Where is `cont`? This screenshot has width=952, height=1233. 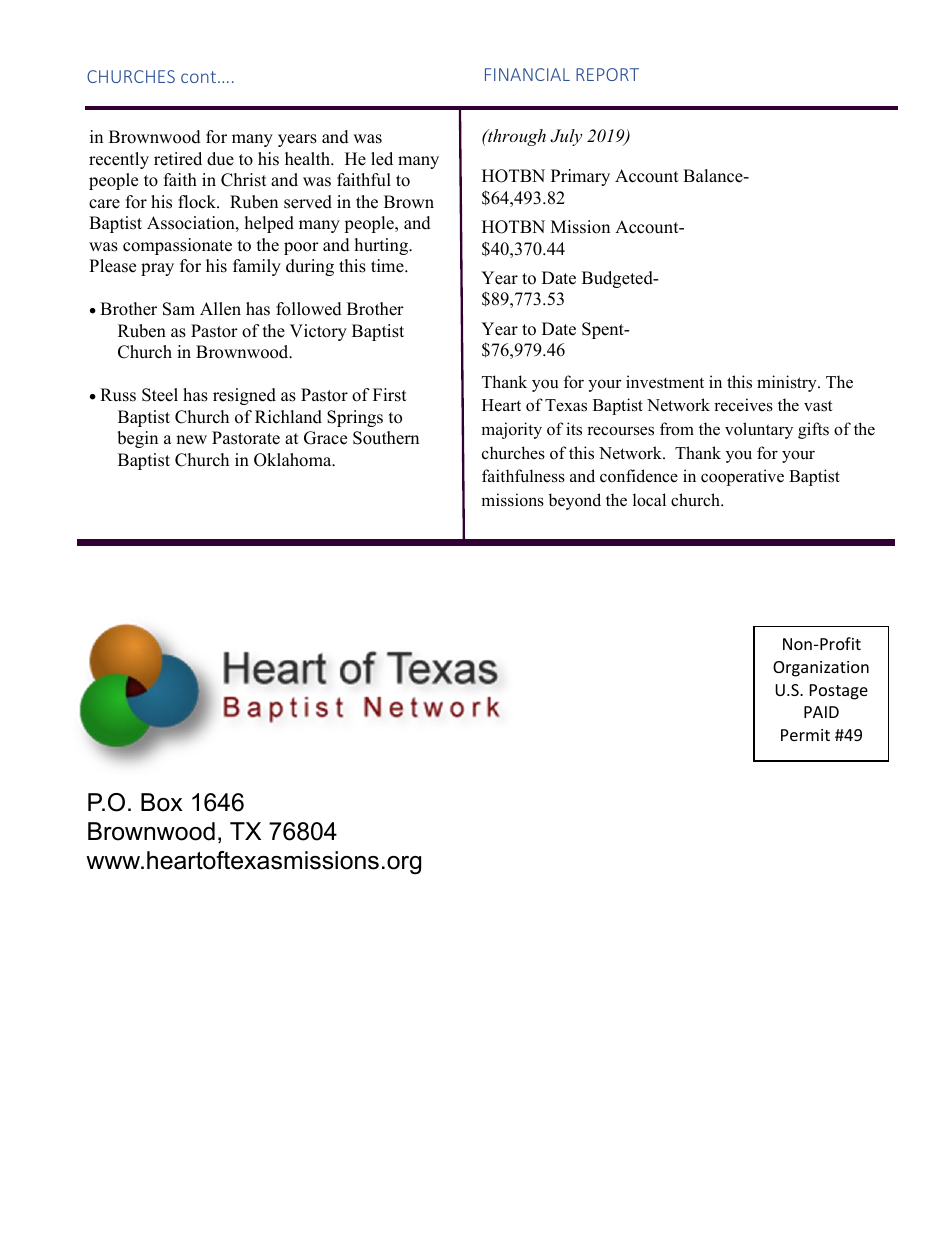
cont is located at coordinates (198, 77).
